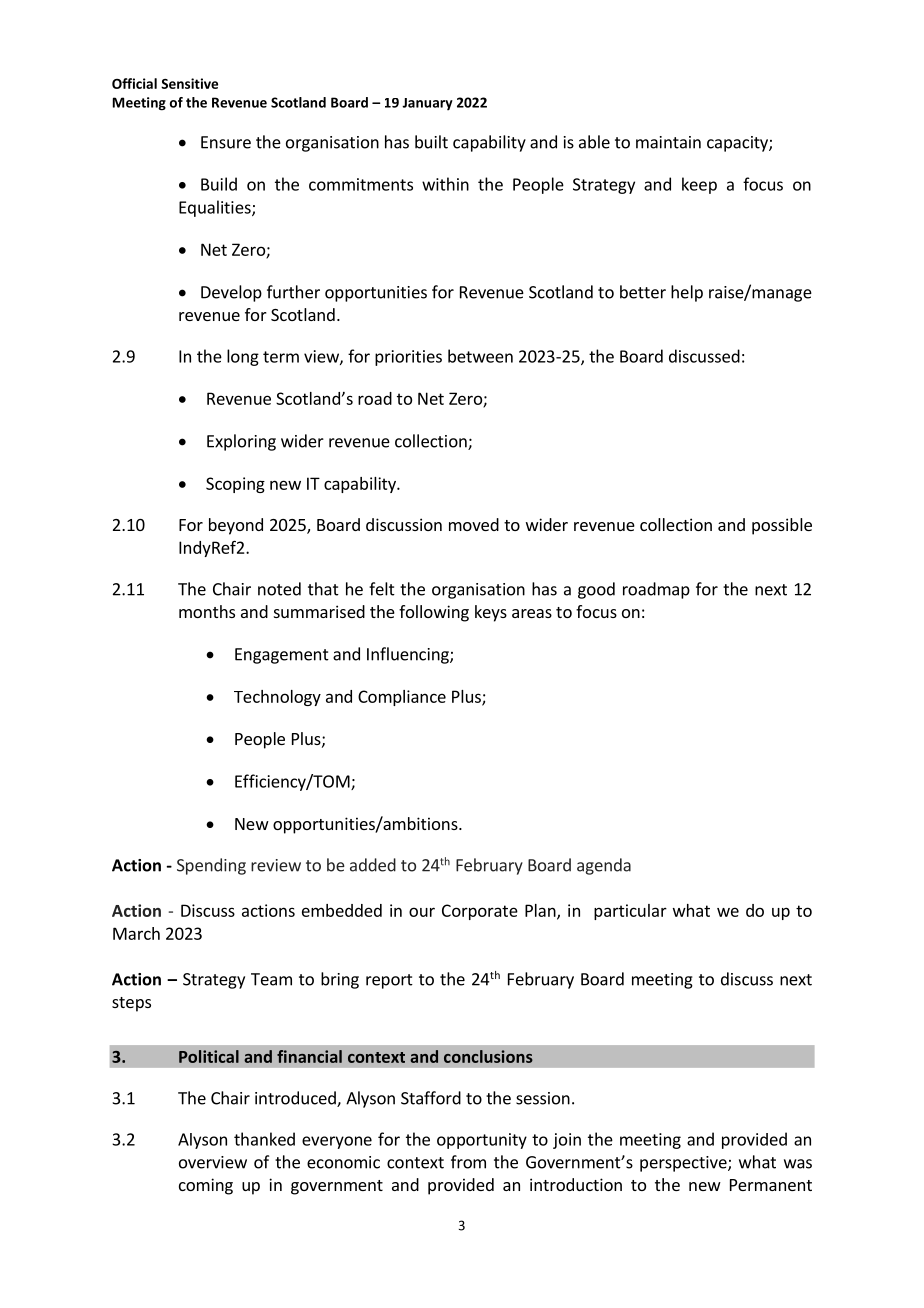  Describe the element at coordinates (782, 526) in the page. I see `possible` at that location.
